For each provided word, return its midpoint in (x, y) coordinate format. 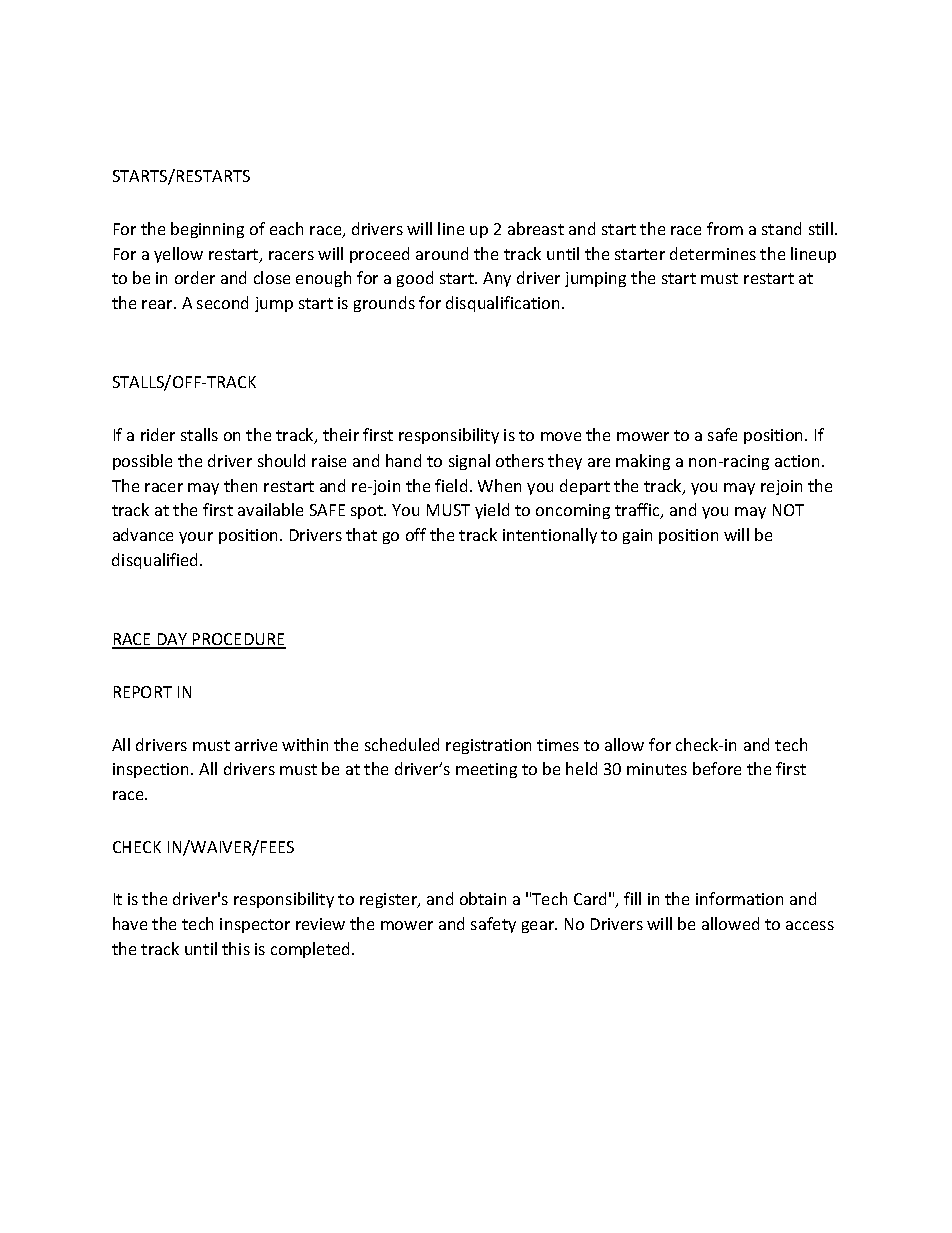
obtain (483, 898)
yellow (178, 255)
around (442, 253)
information (739, 898)
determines (713, 253)
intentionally (550, 536)
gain (637, 536)
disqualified (156, 561)
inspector (255, 925)
